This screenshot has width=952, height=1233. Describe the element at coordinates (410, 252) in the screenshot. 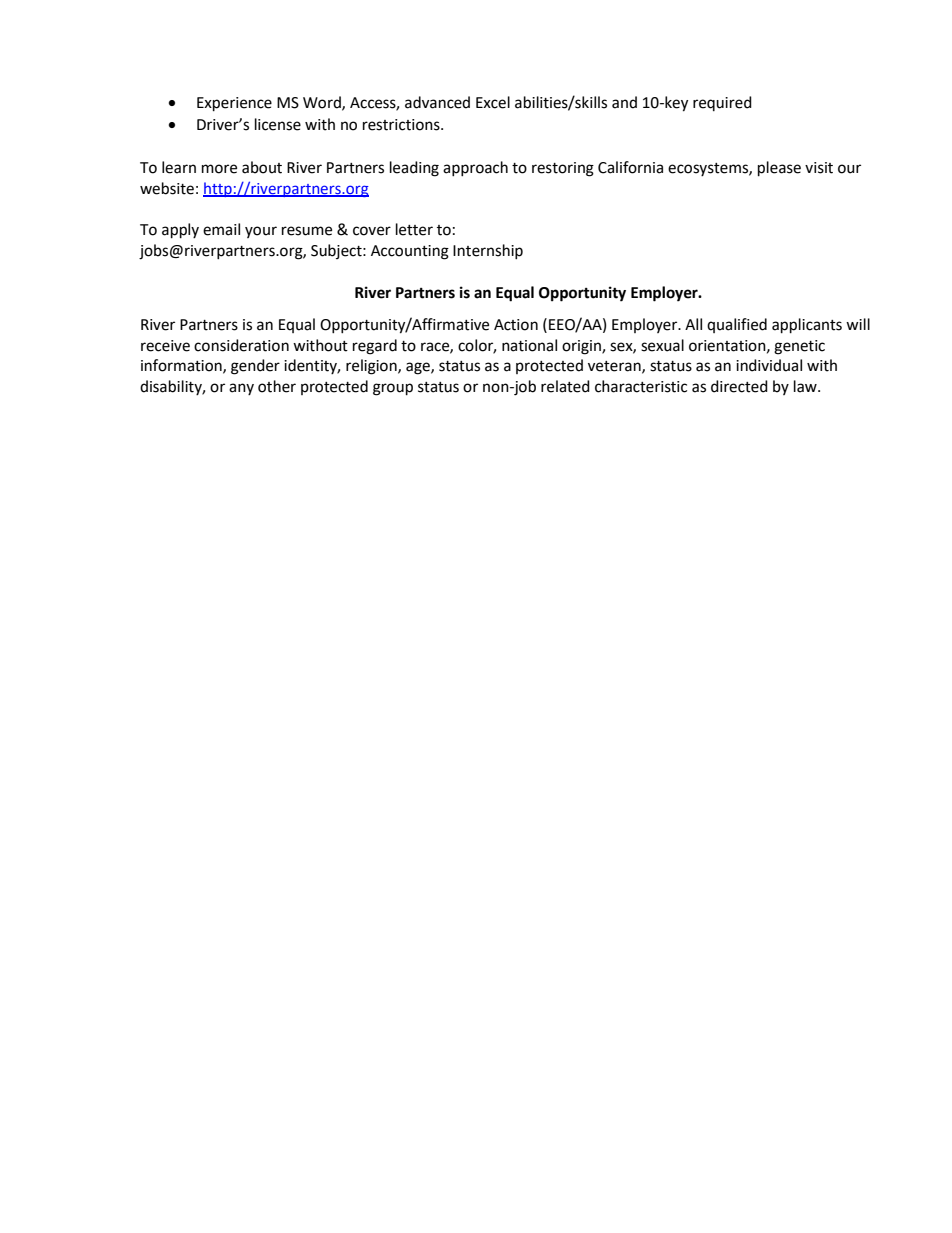

I see `Accounting` at that location.
